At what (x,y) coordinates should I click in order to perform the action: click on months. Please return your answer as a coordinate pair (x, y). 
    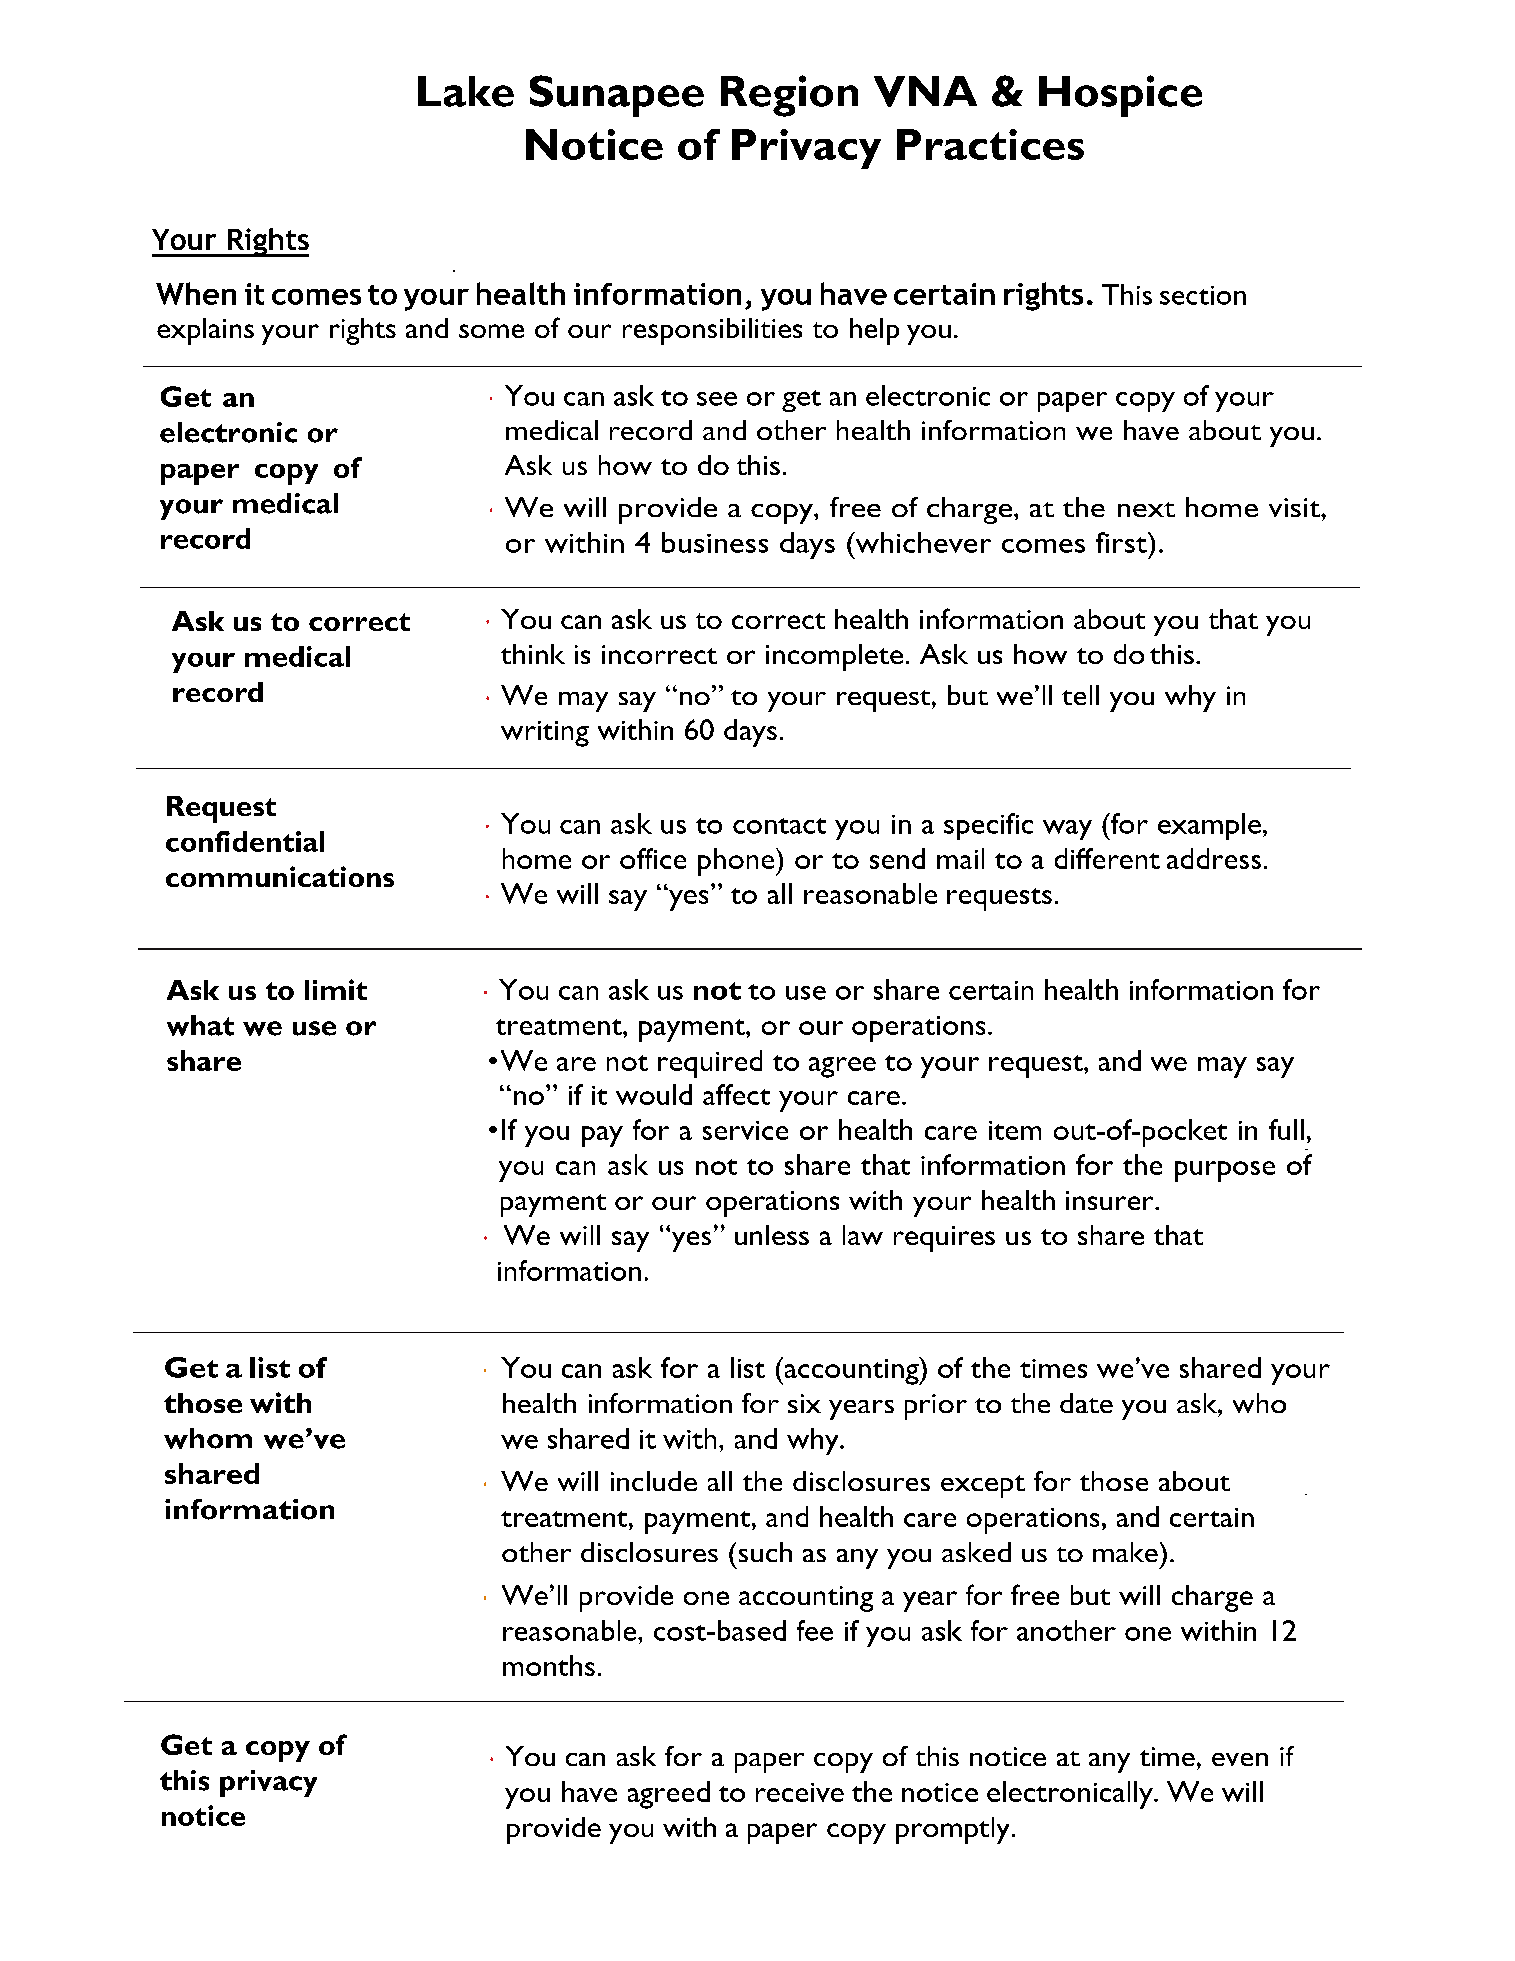
    Looking at the image, I should click on (549, 1665).
